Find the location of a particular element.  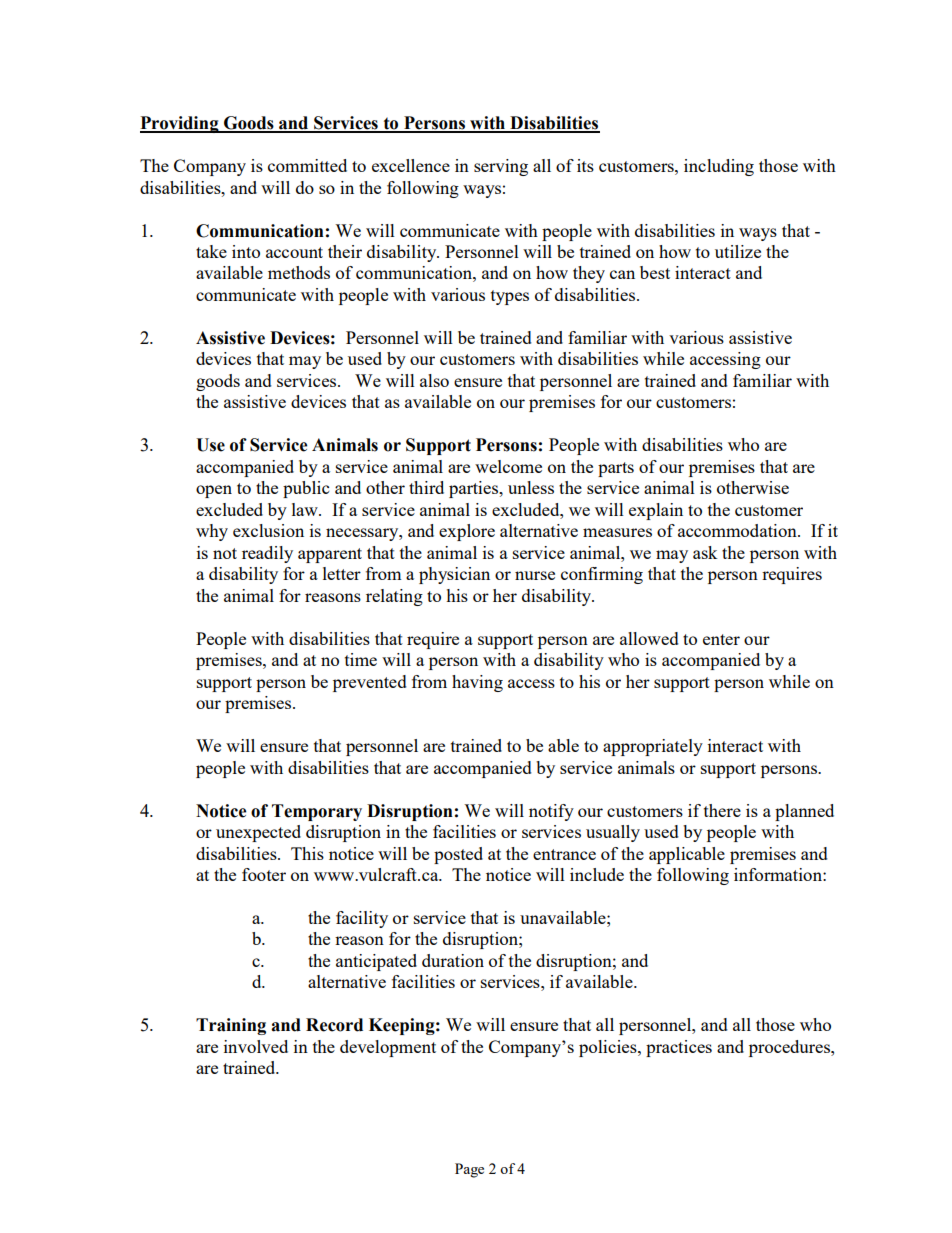

involved is located at coordinates (256, 1046).
